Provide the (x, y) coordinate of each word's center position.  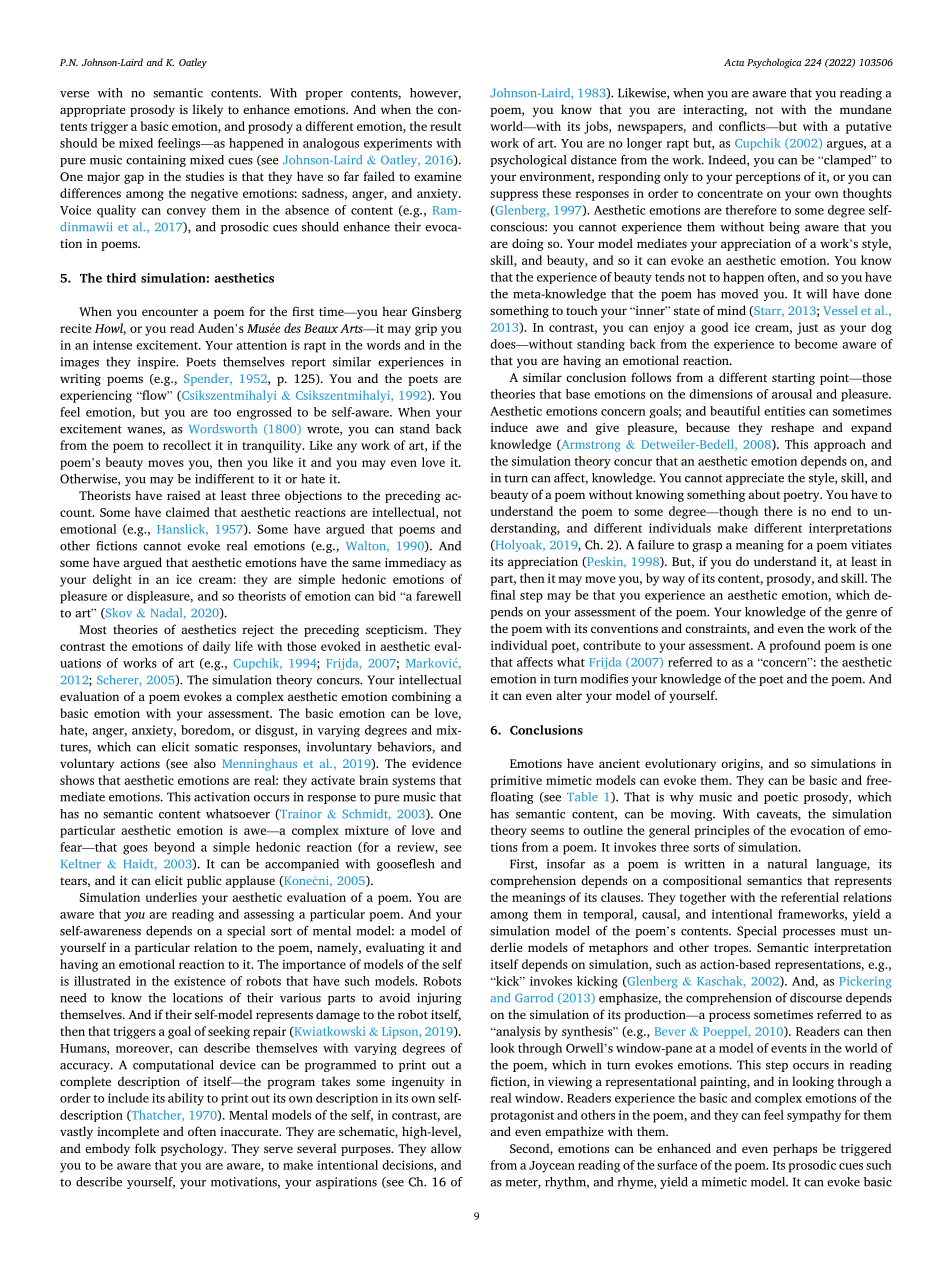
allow (446, 1148)
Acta (734, 62)
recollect (187, 445)
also (205, 763)
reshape (792, 428)
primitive (516, 781)
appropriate (93, 111)
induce (509, 427)
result (446, 126)
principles (721, 831)
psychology (193, 1149)
